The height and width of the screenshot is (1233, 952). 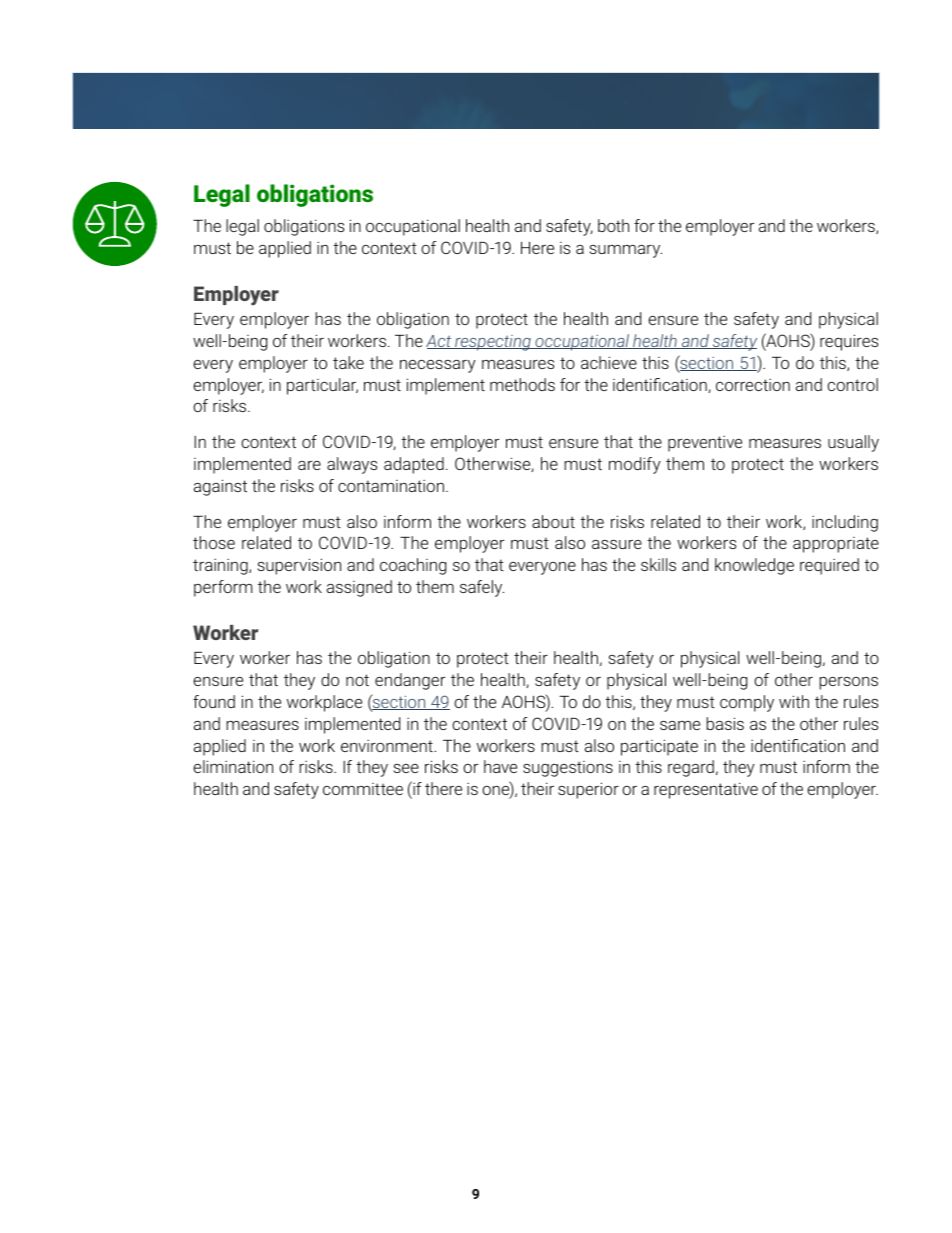 I want to click on including, so click(x=845, y=523).
